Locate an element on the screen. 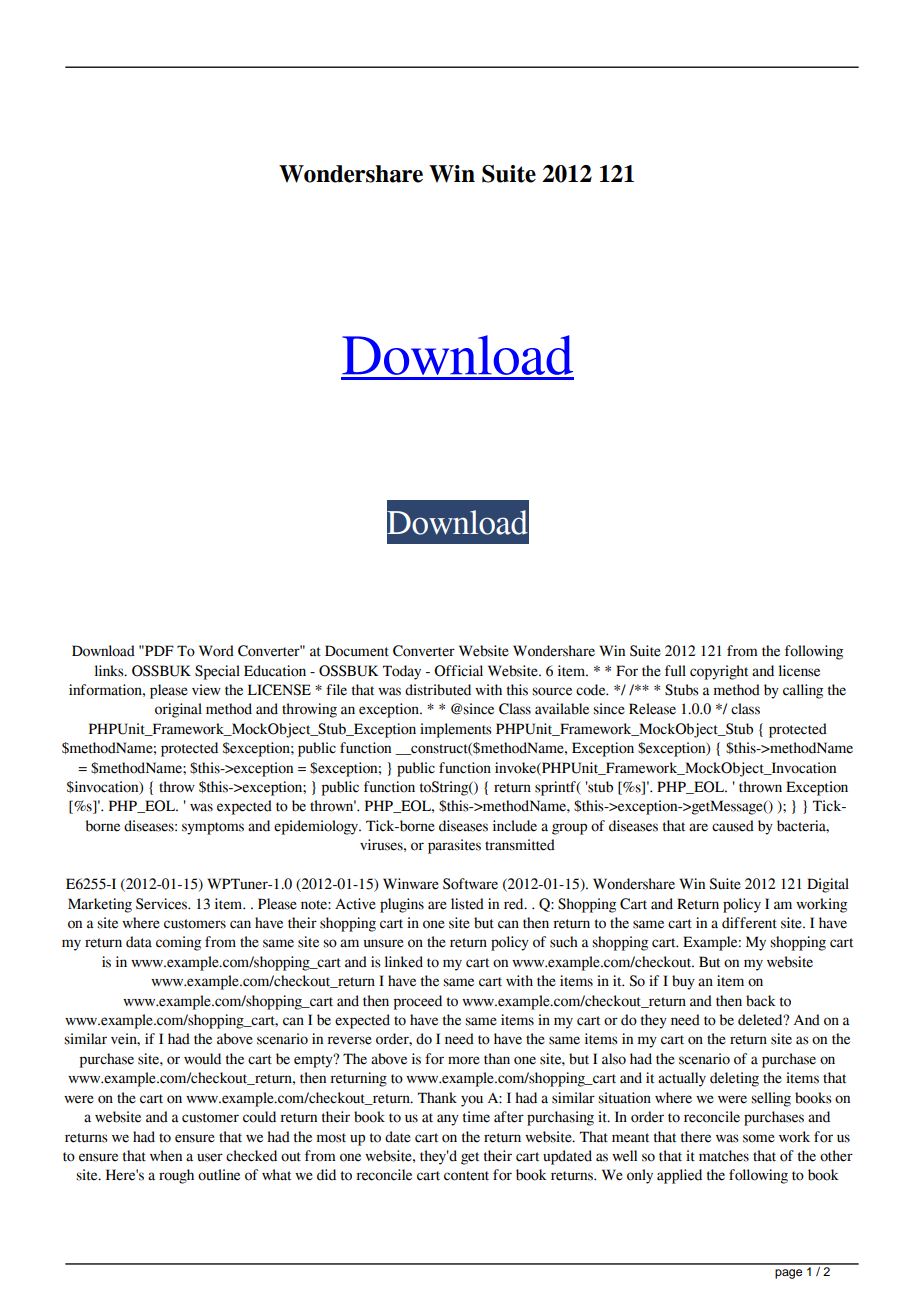 Image resolution: width=924 pixels, height=1308 pixels. content is located at coordinates (466, 1176).
